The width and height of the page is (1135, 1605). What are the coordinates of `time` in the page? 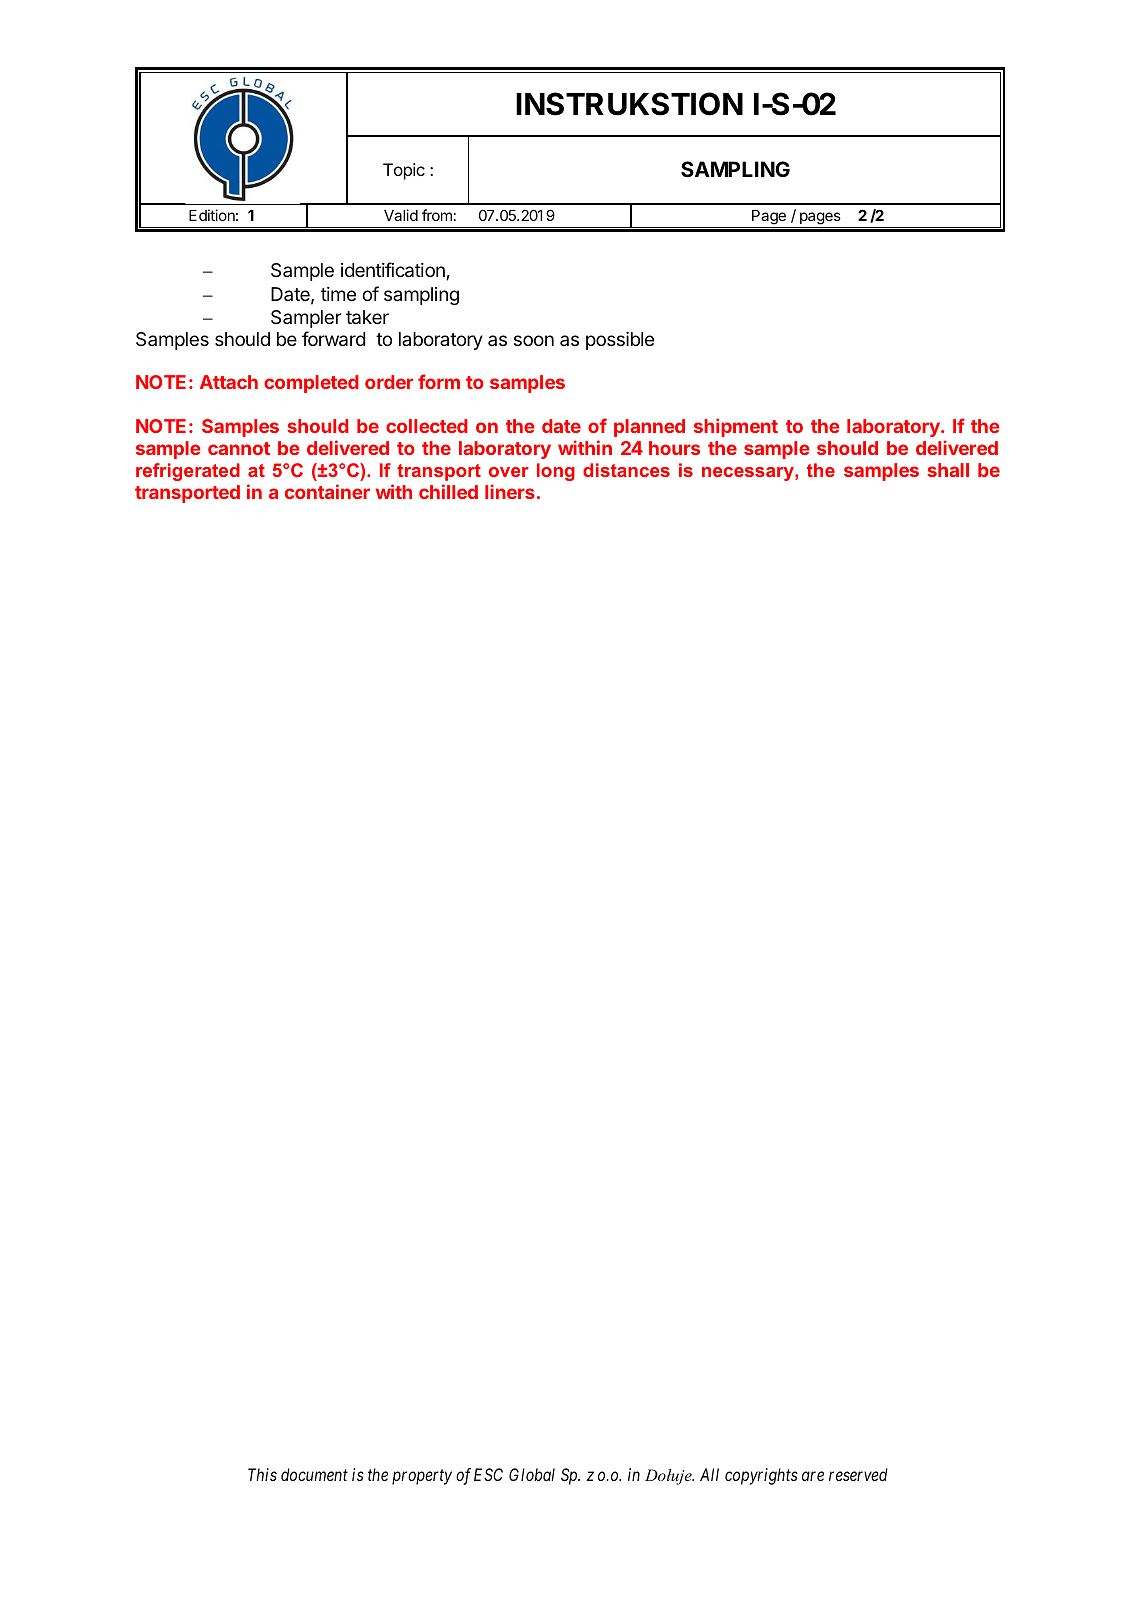 It's located at (338, 294).
